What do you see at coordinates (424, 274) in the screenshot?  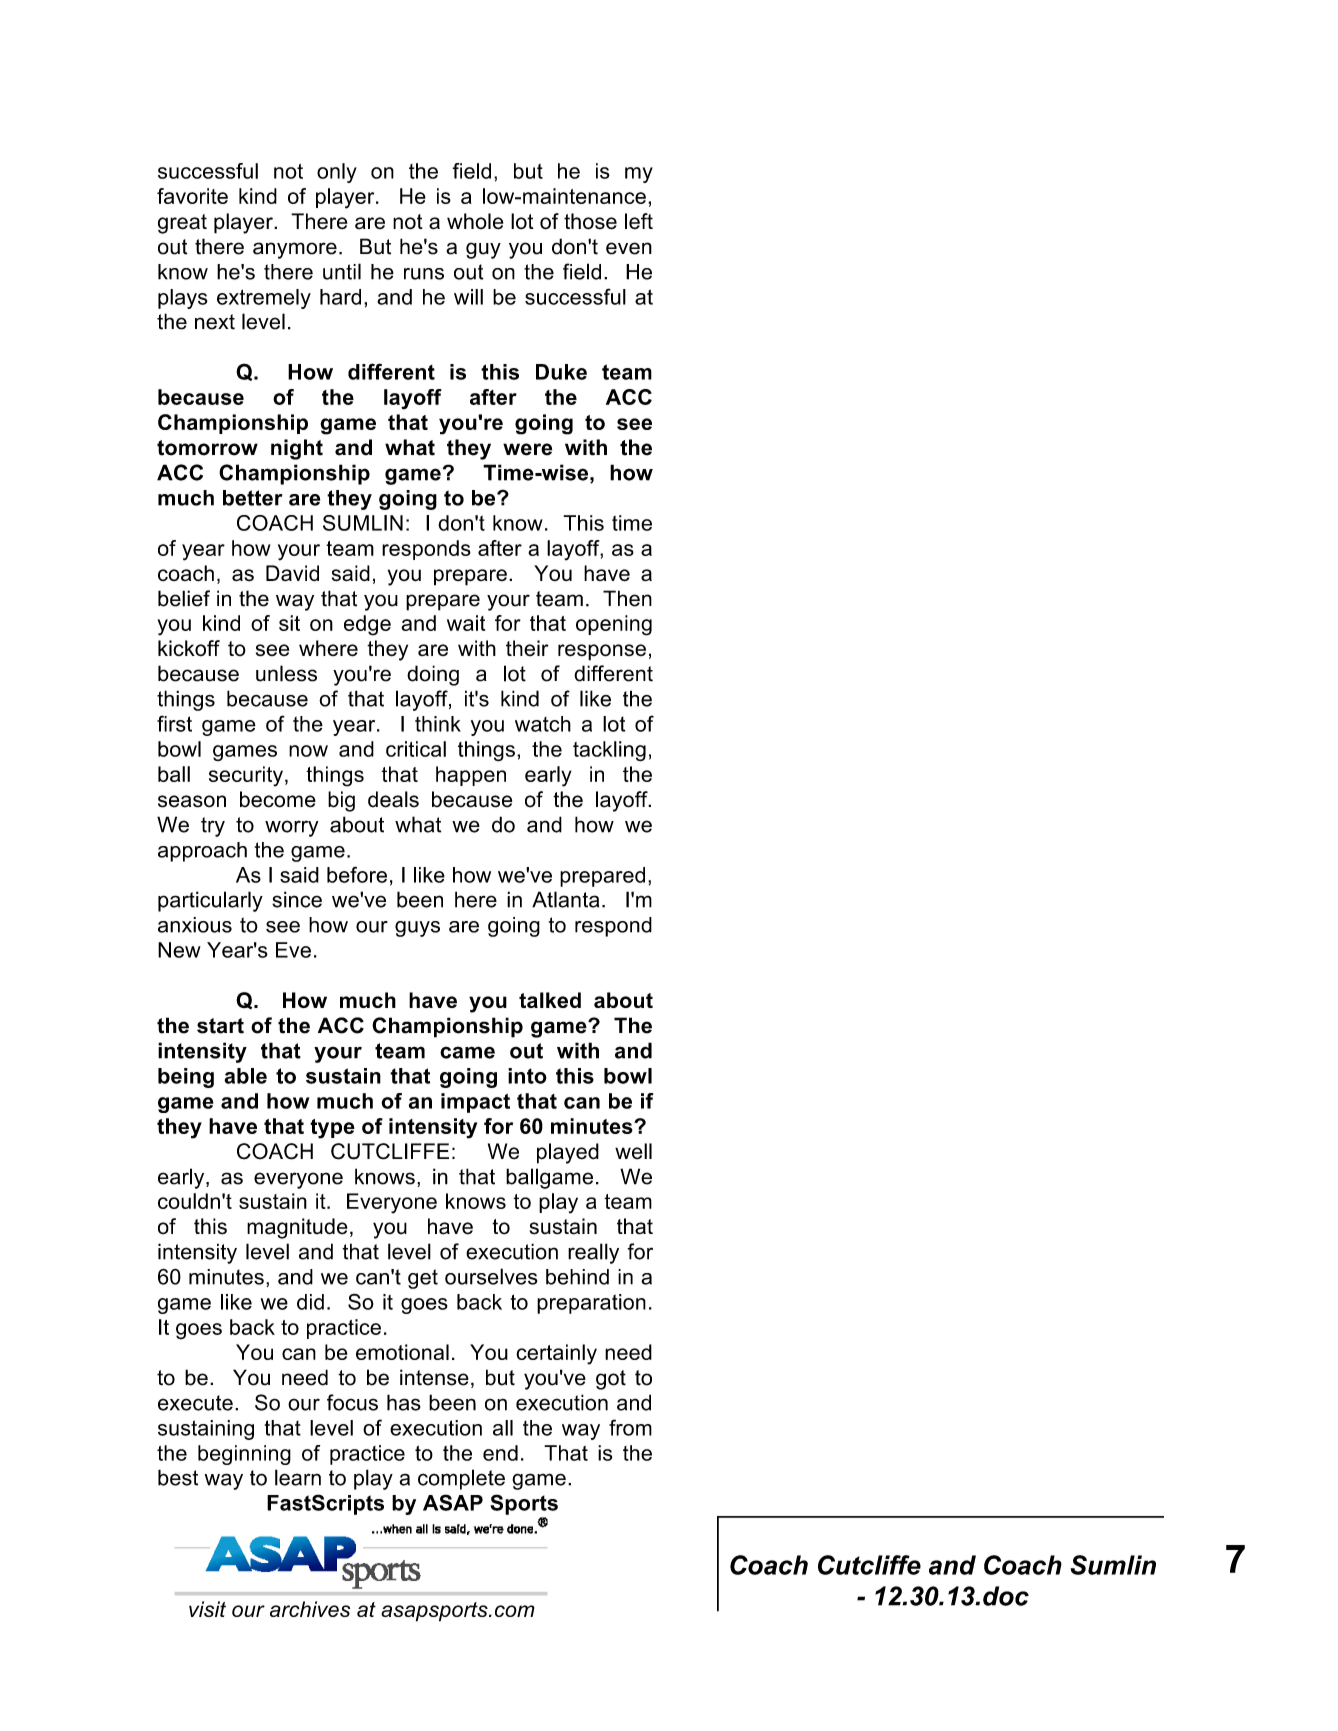 I see `runs` at bounding box center [424, 274].
